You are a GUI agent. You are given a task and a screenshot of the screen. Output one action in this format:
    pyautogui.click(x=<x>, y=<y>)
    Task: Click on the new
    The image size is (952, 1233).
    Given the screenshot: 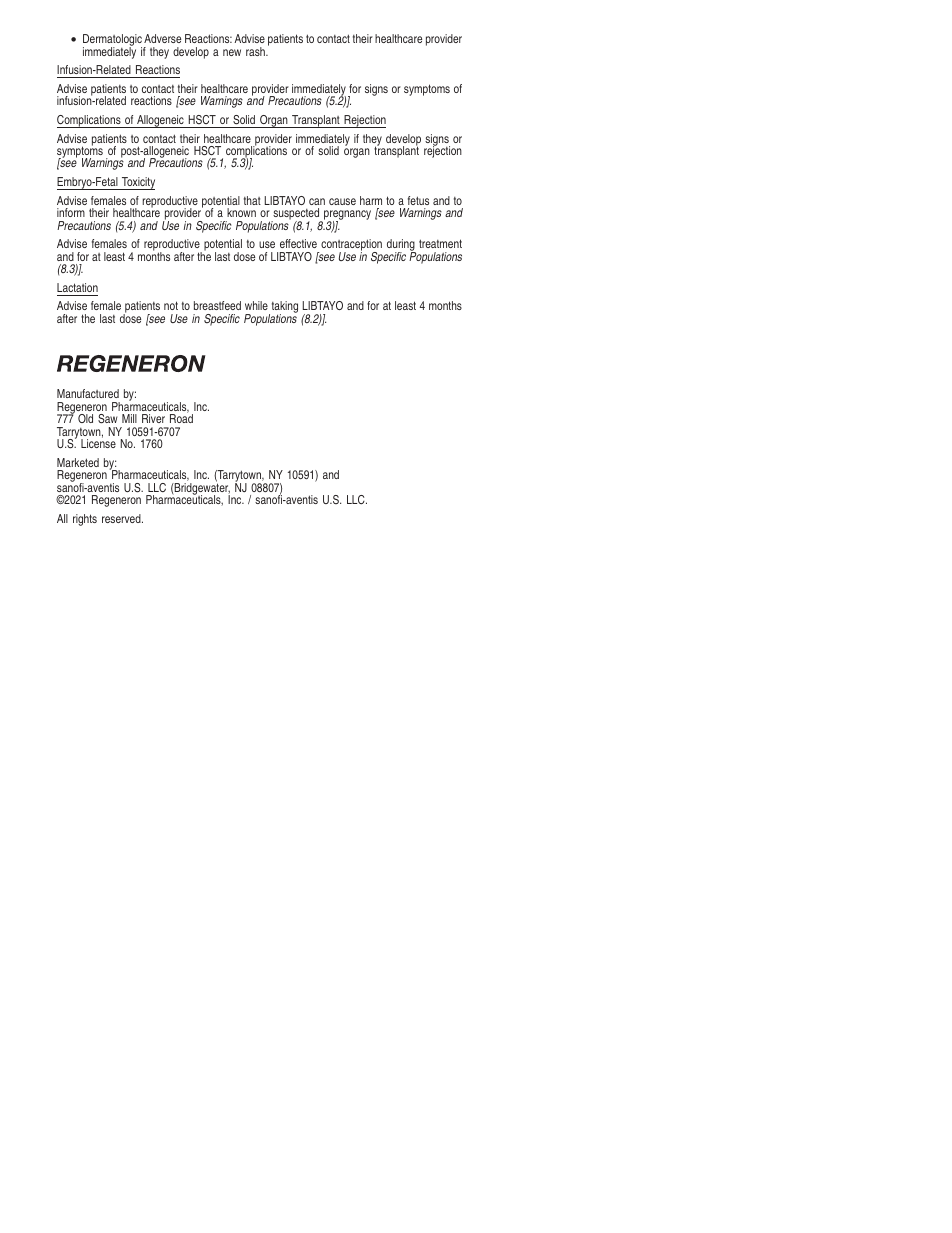 What is the action you would take?
    pyautogui.click(x=232, y=52)
